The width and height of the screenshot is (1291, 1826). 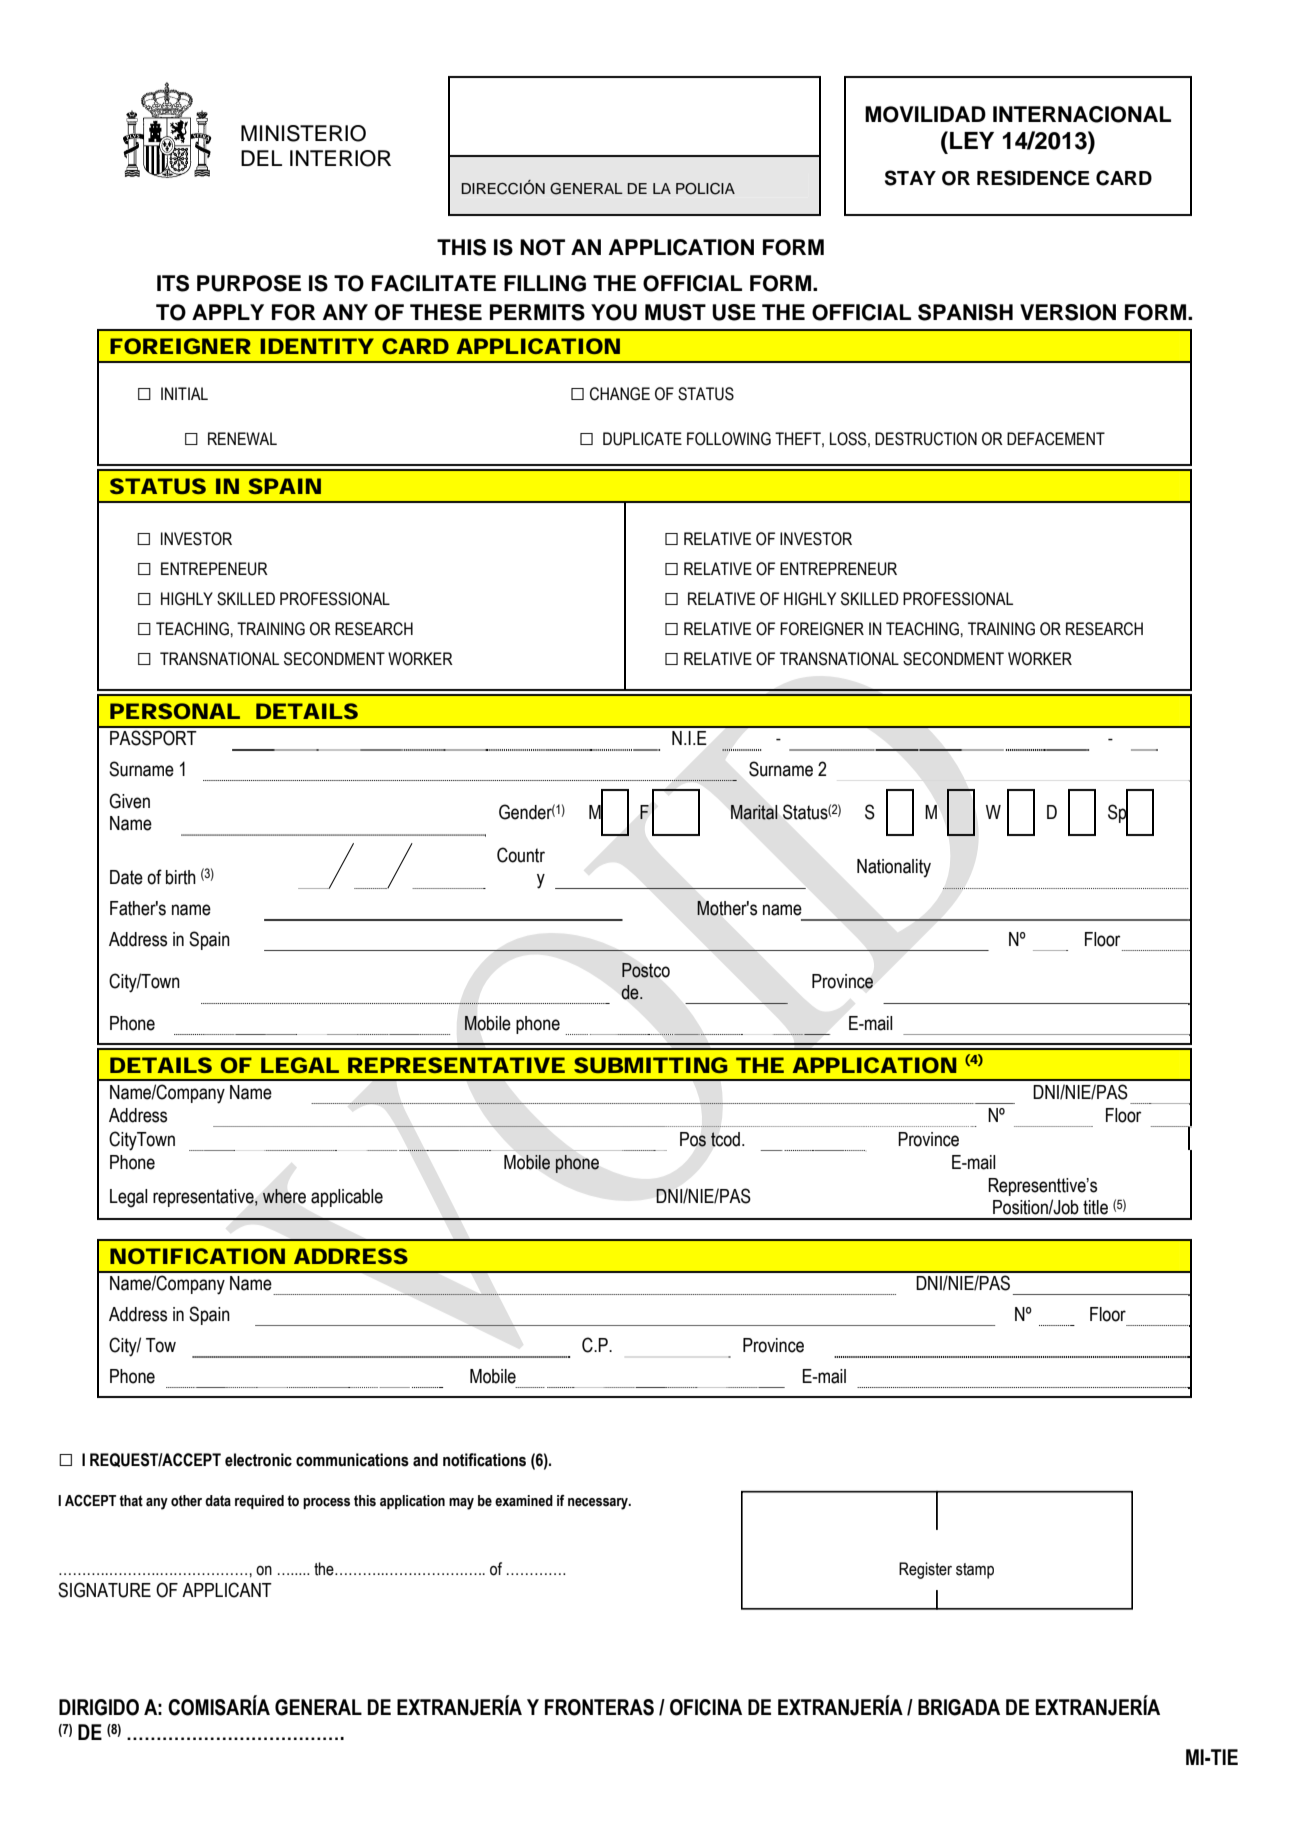 I want to click on DEL, so click(x=261, y=158).
